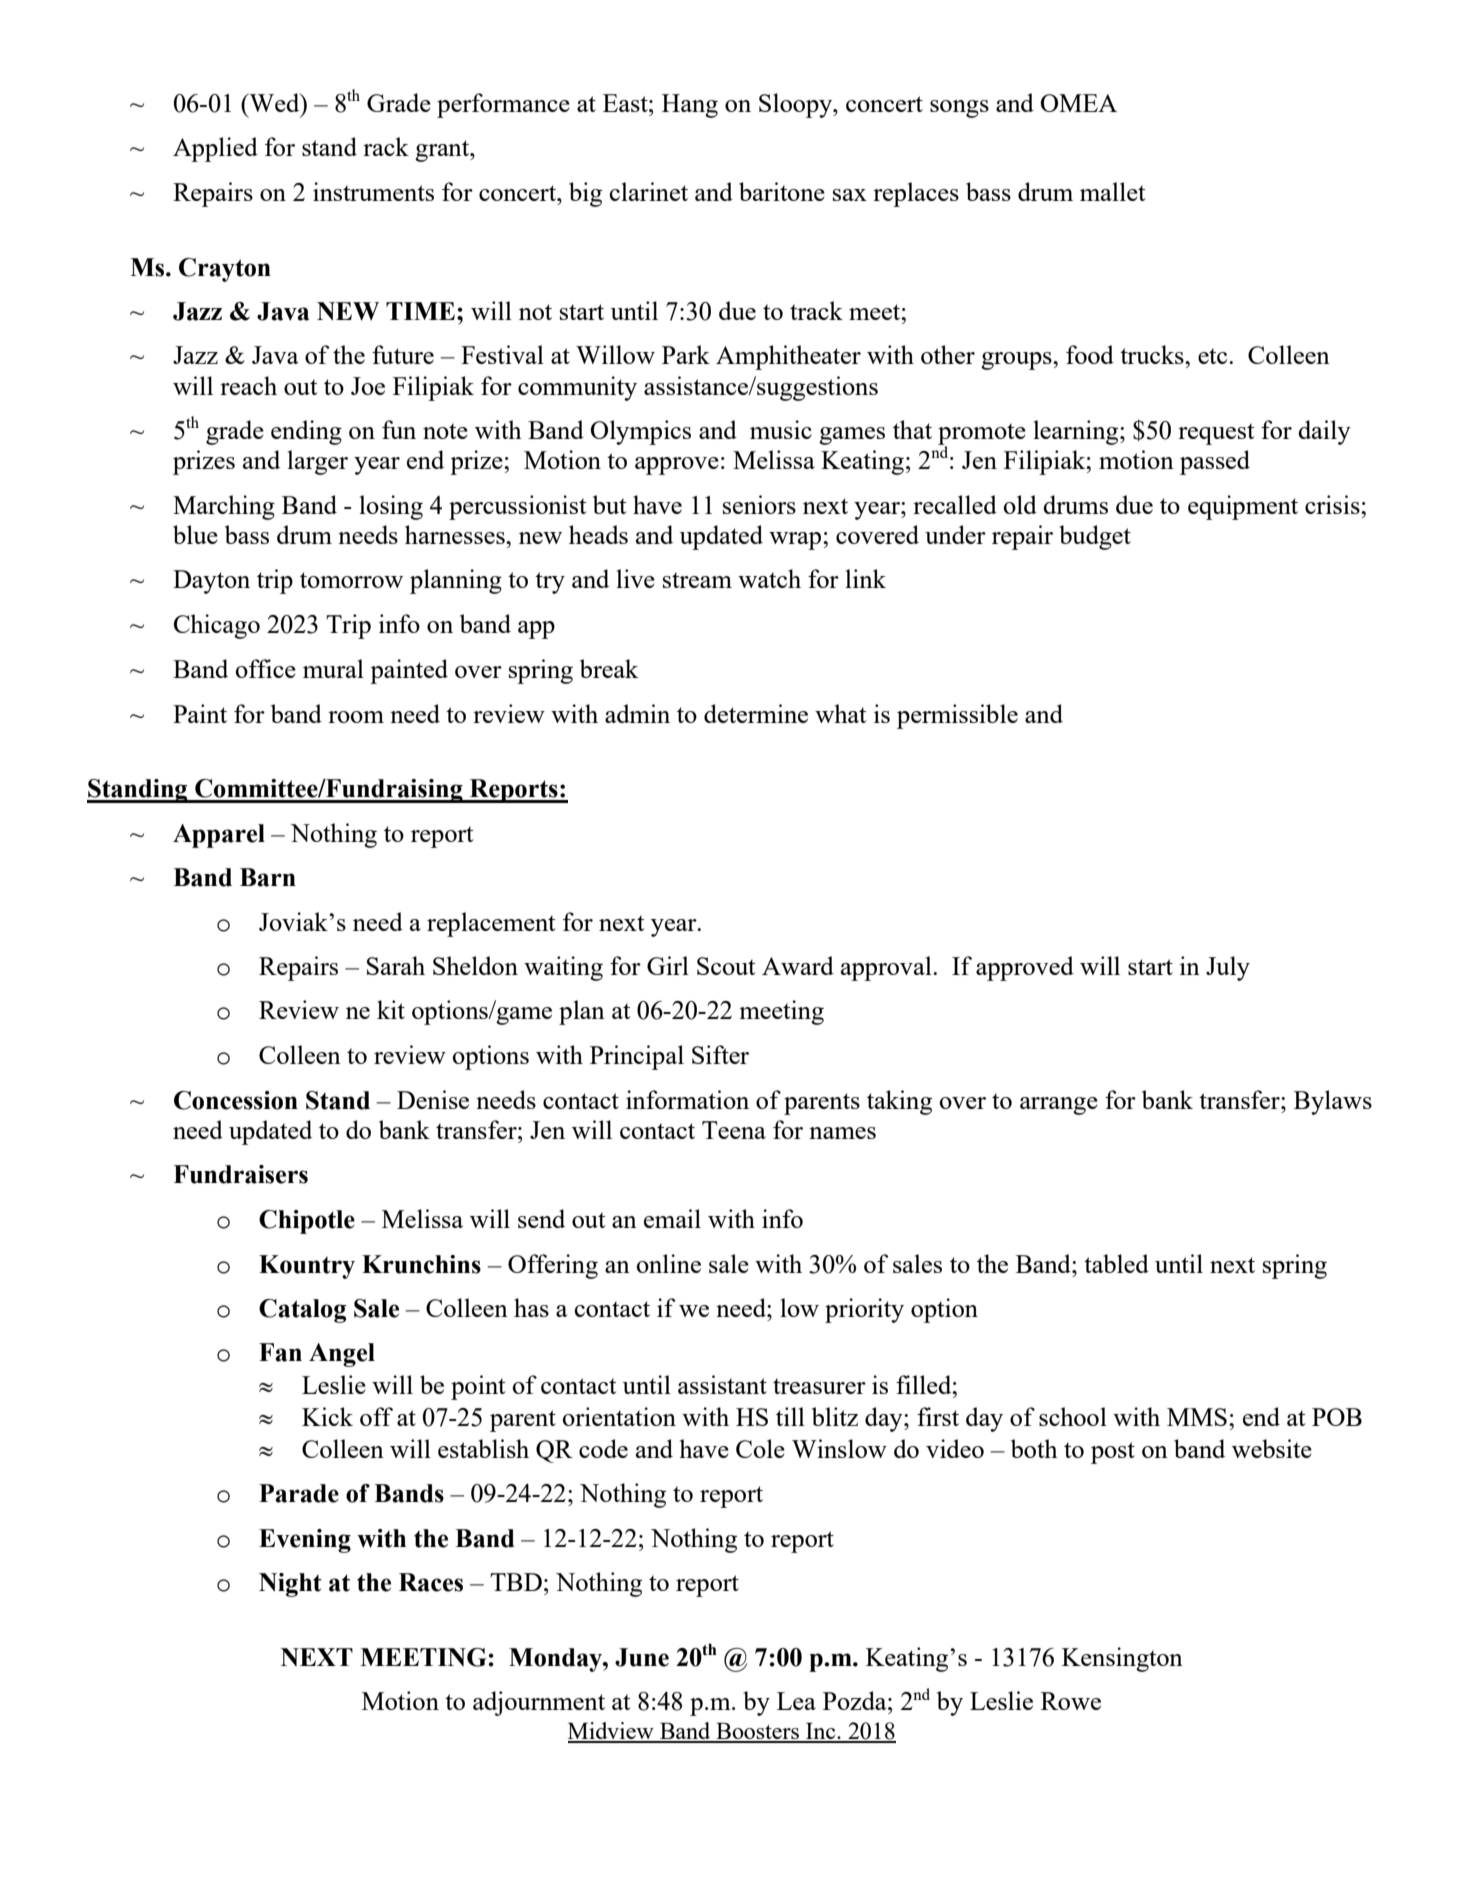 The height and width of the page is (1891, 1461). I want to click on mural, so click(333, 668).
